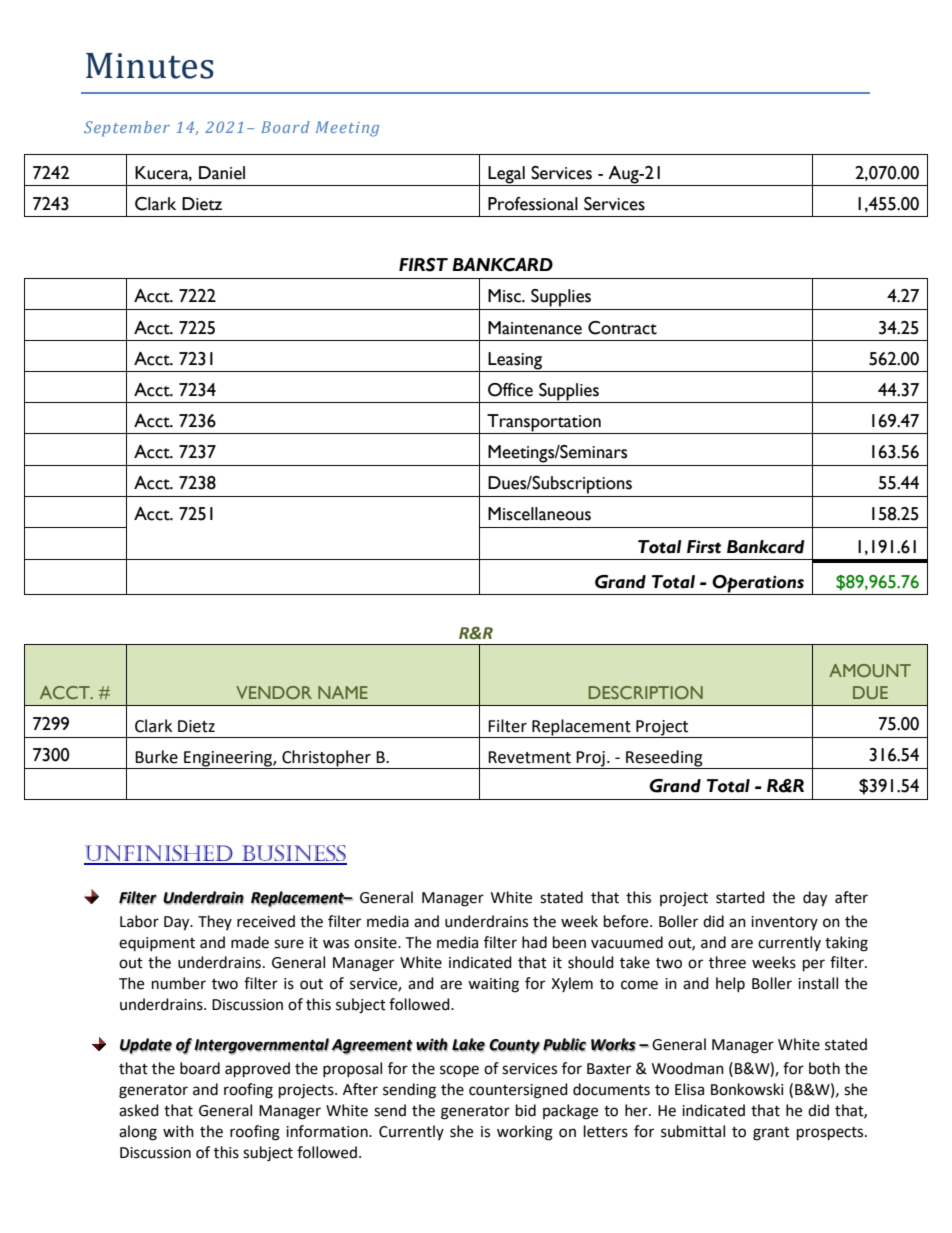 The height and width of the screenshot is (1233, 952). Describe the element at coordinates (274, 692) in the screenshot. I see `VENDOR` at that location.
